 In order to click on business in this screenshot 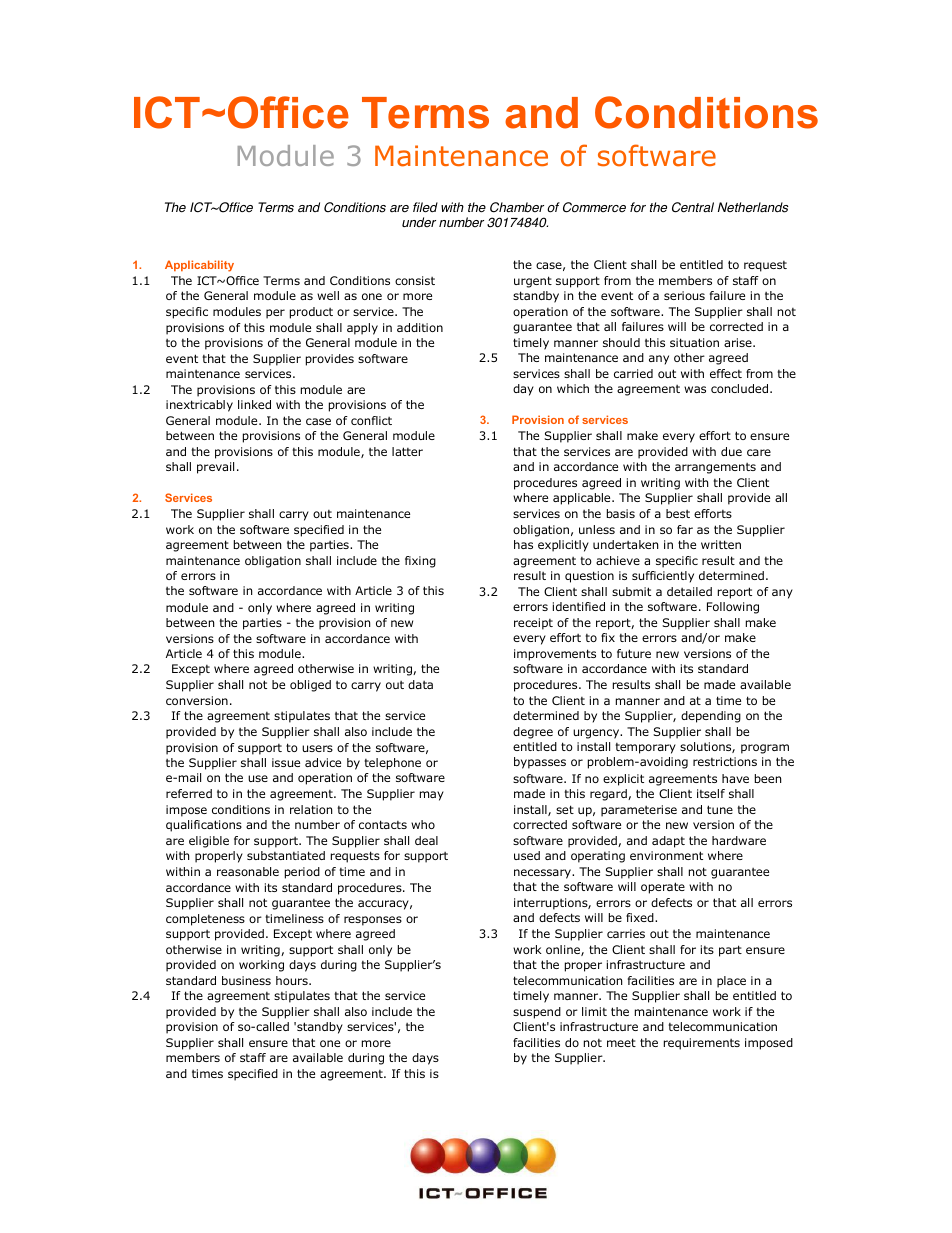, I will do `click(246, 980)`.
